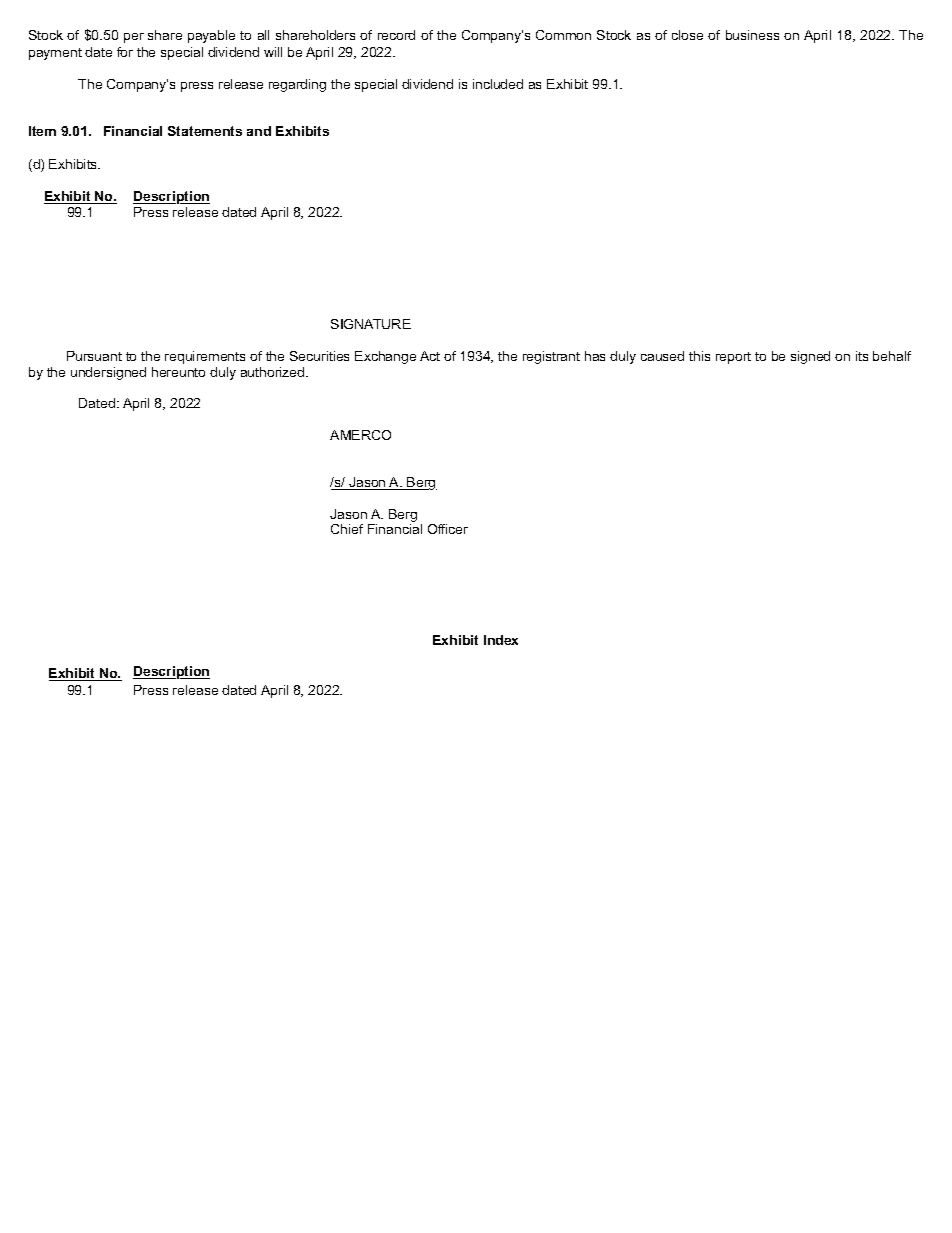 The image size is (952, 1233). Describe the element at coordinates (752, 35) in the page. I see `business` at that location.
